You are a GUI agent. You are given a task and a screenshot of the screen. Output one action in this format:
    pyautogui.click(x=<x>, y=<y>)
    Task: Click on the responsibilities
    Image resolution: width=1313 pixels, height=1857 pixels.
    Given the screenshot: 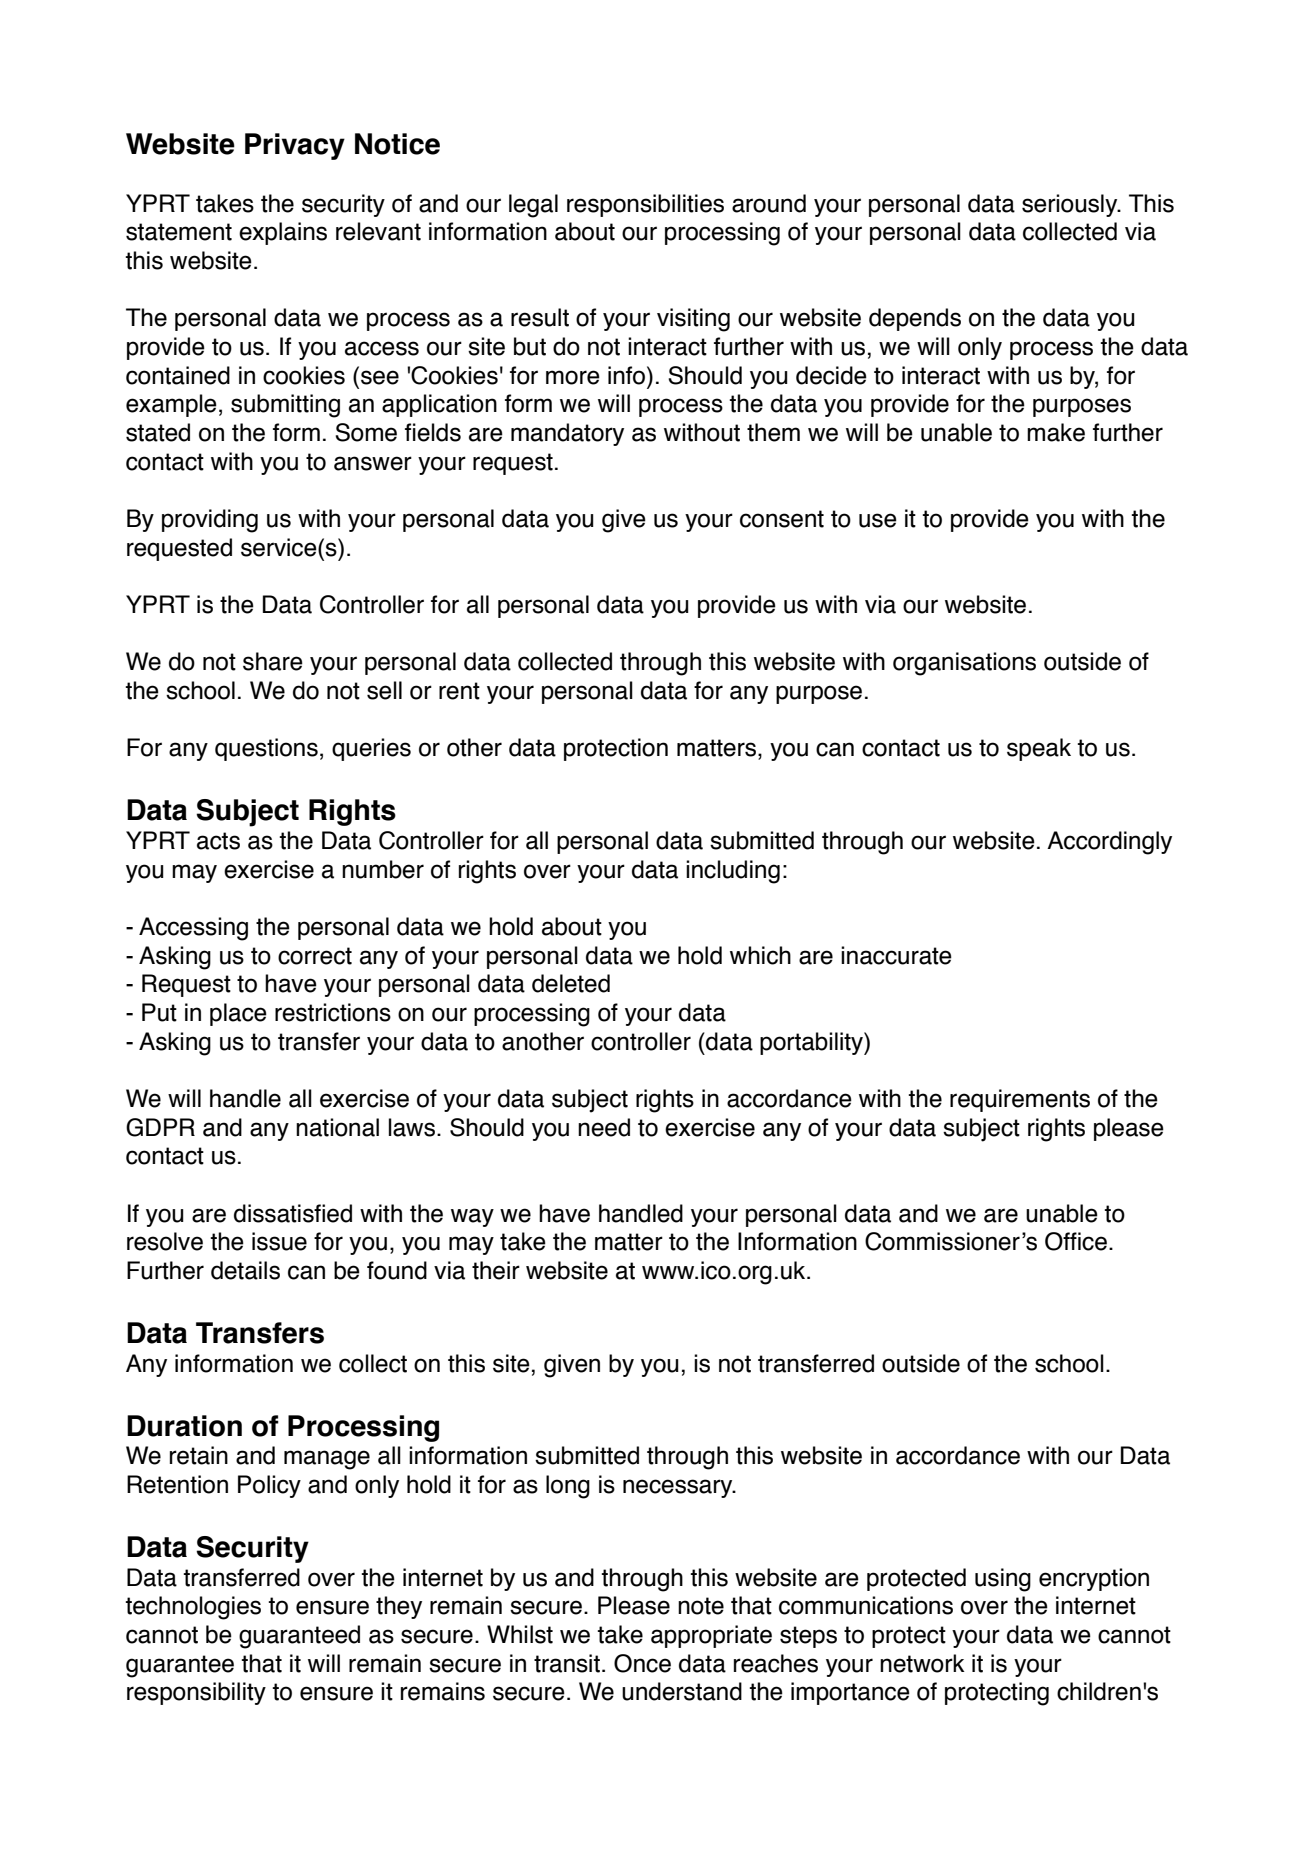 What is the action you would take?
    pyautogui.click(x=645, y=205)
